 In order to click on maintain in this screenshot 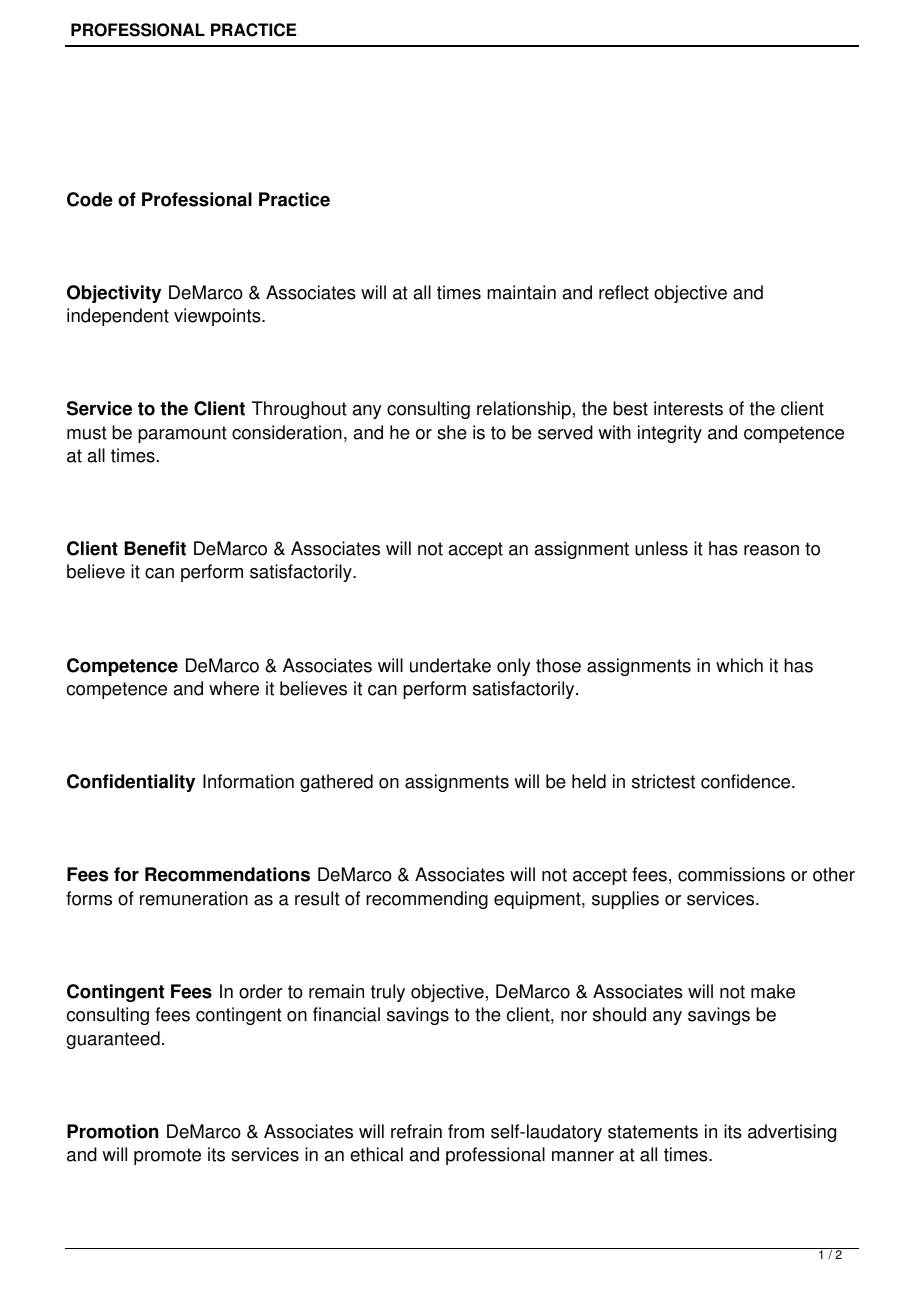, I will do `click(521, 292)`.
